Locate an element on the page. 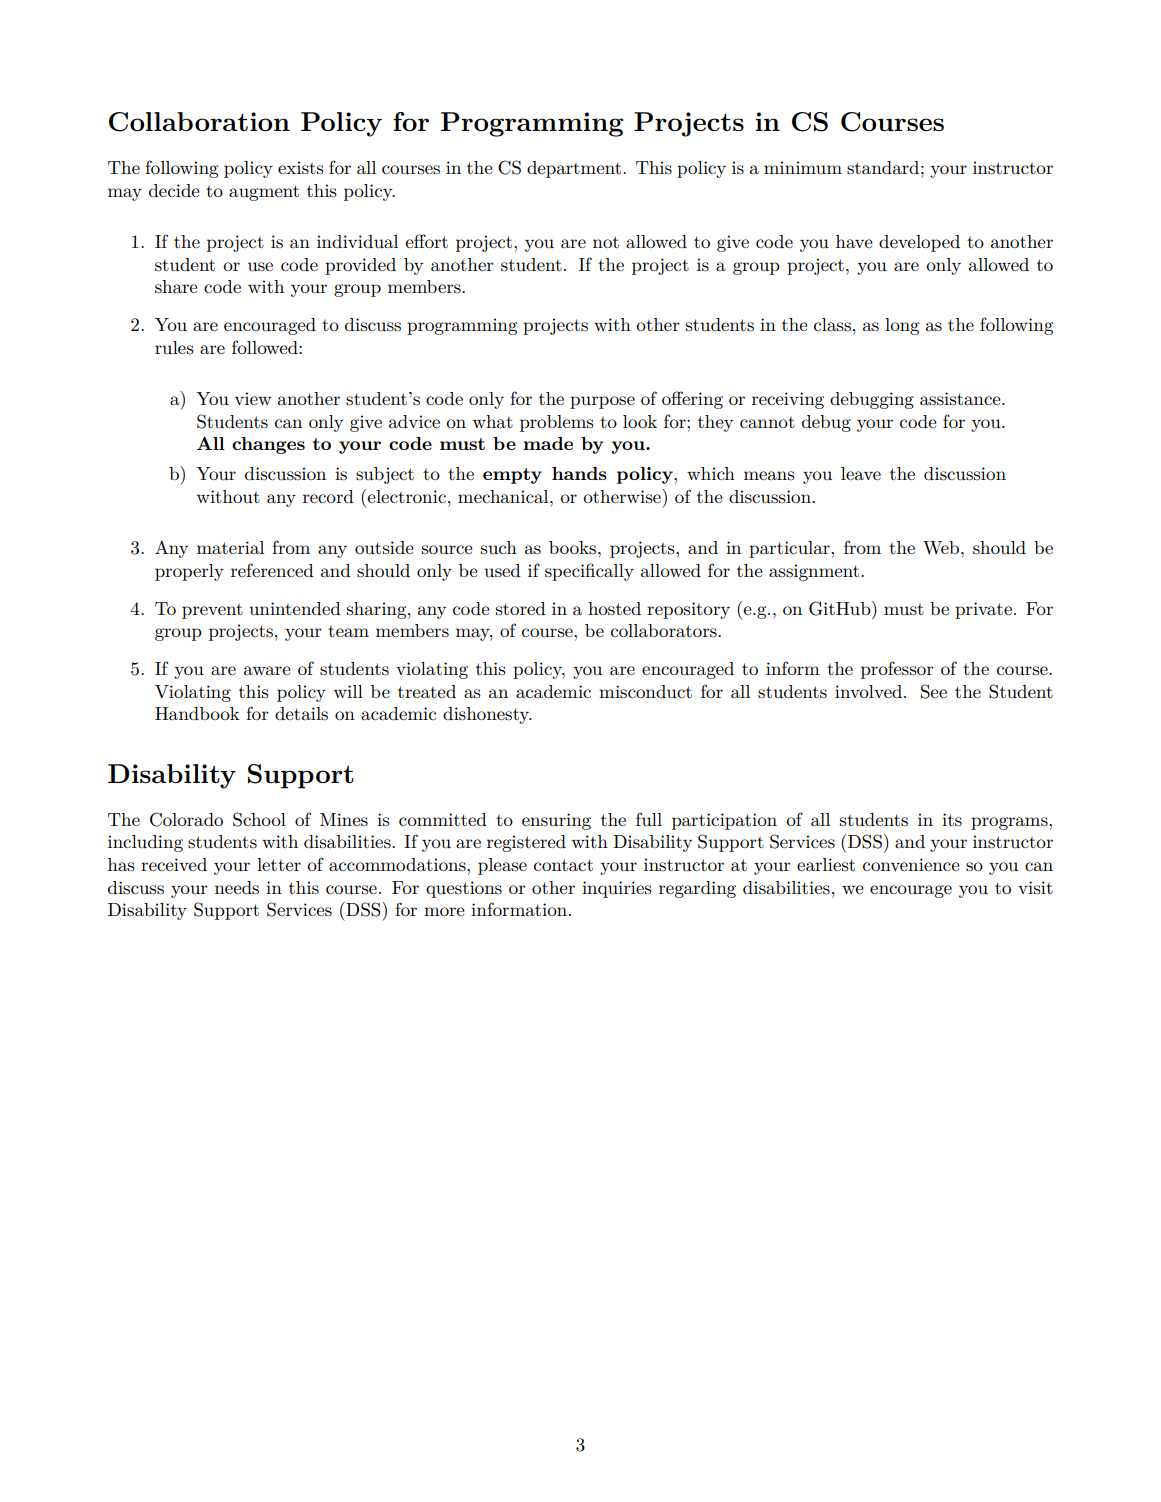  material is located at coordinates (230, 547).
